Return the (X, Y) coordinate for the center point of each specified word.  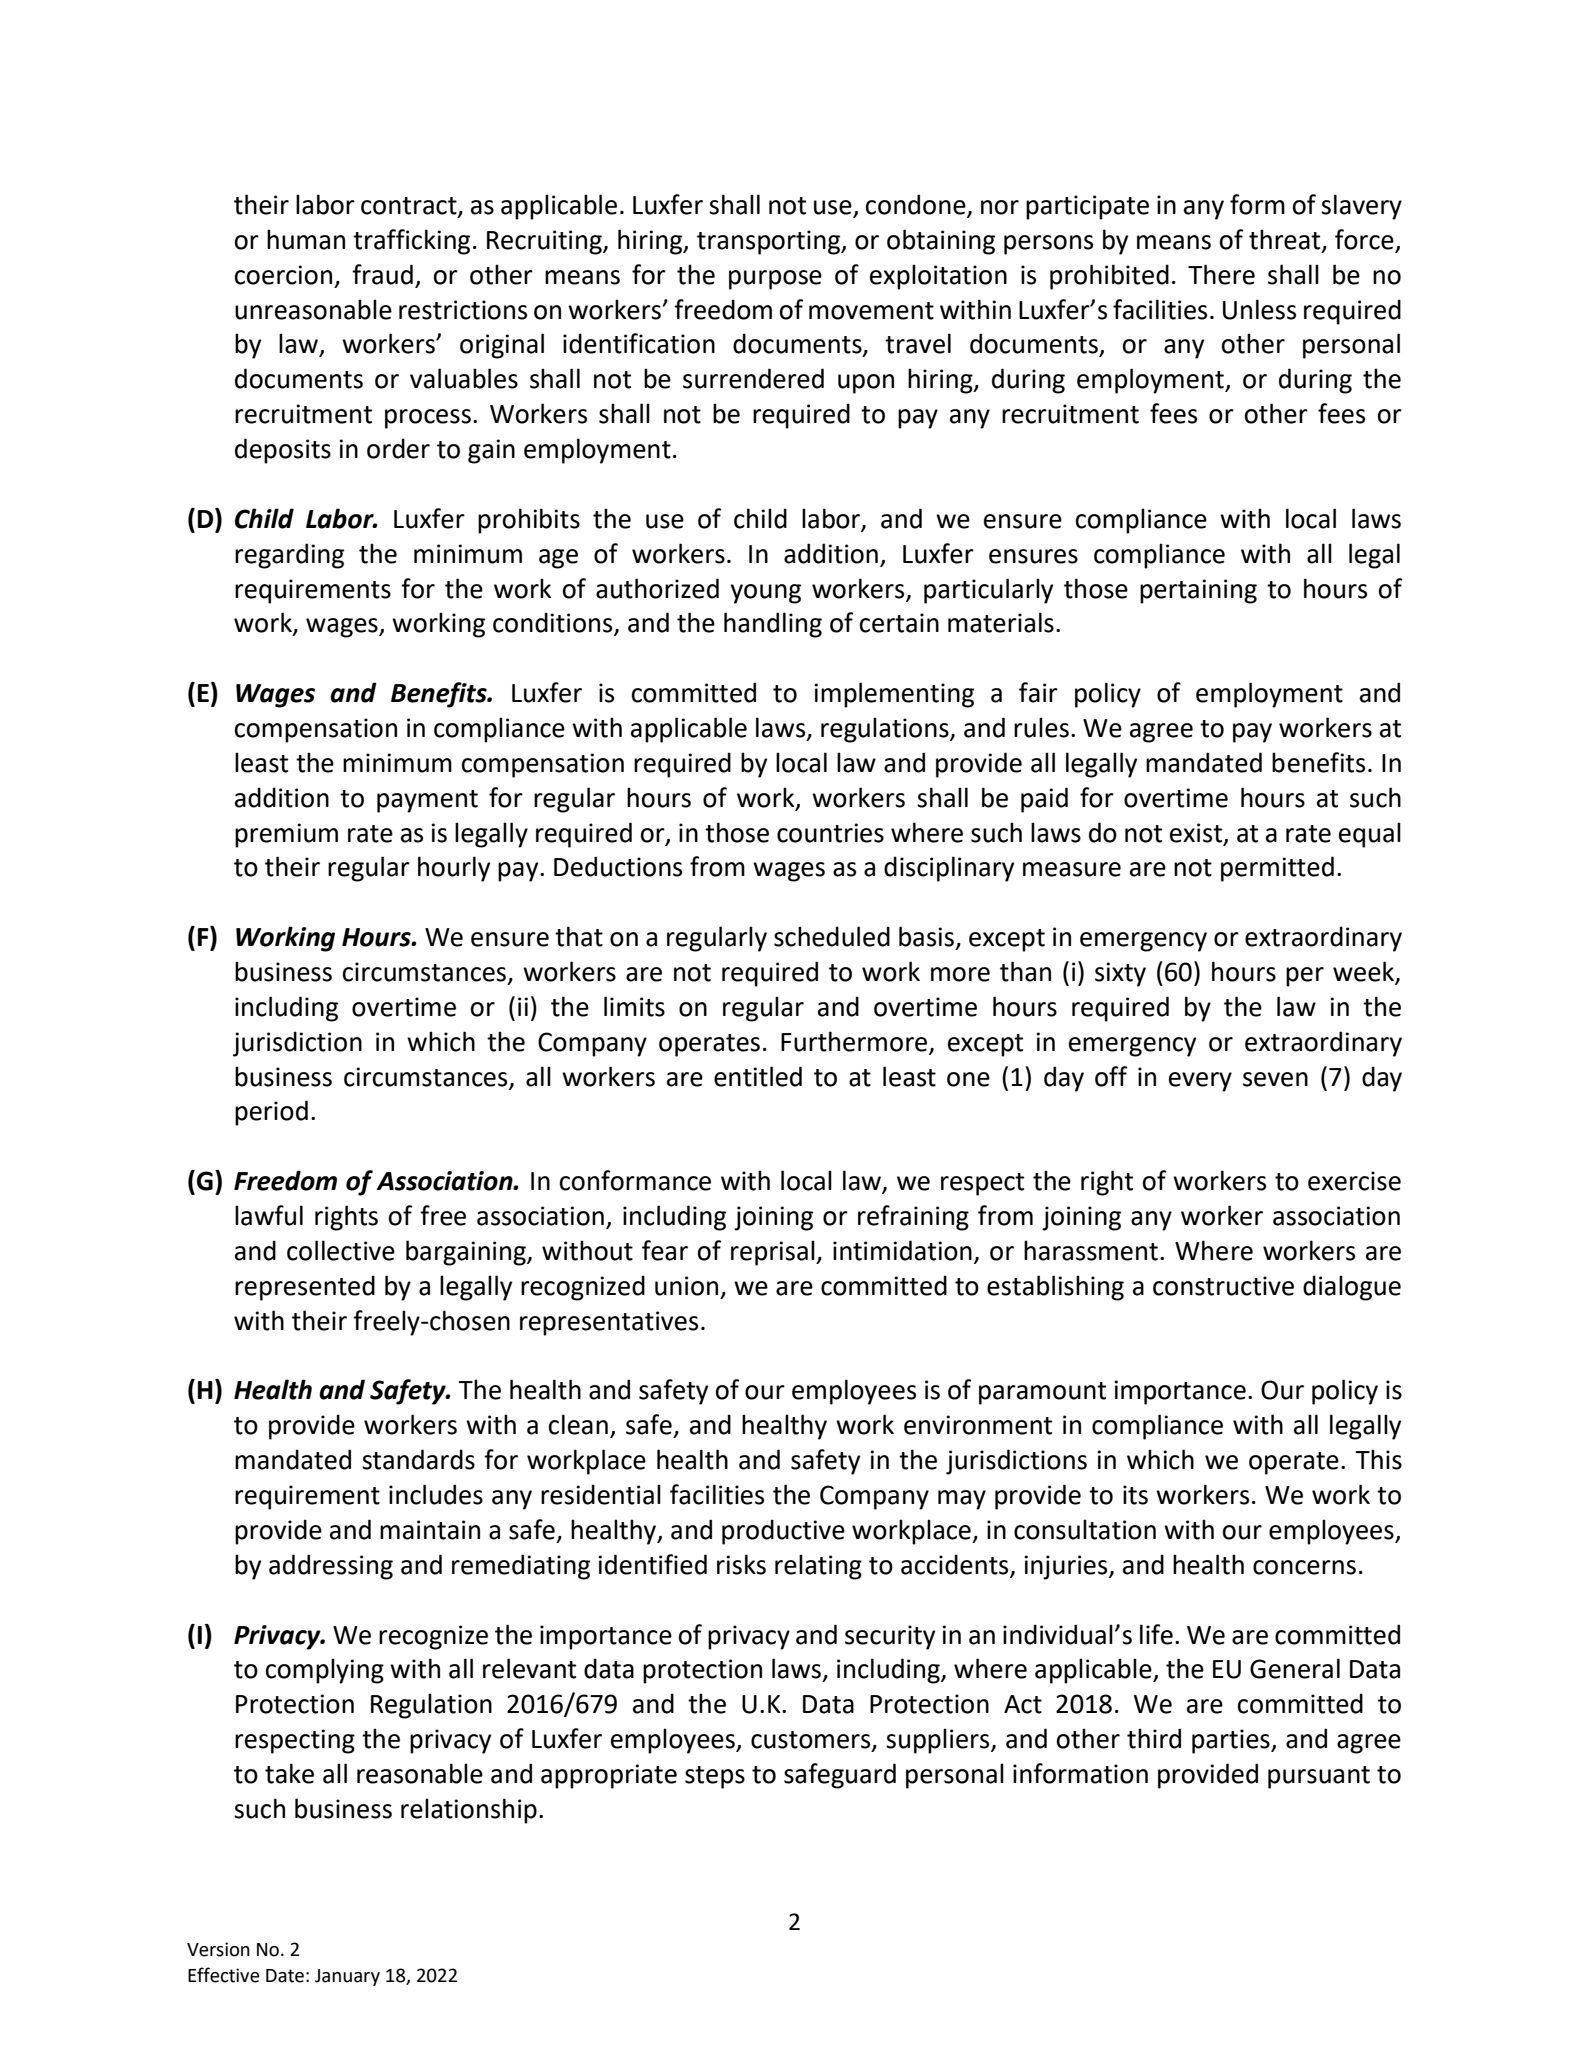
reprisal (774, 1253)
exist (1196, 833)
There (1221, 274)
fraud (382, 274)
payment (427, 801)
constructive (1223, 1286)
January (347, 1977)
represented (305, 1288)
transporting (770, 242)
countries (830, 833)
